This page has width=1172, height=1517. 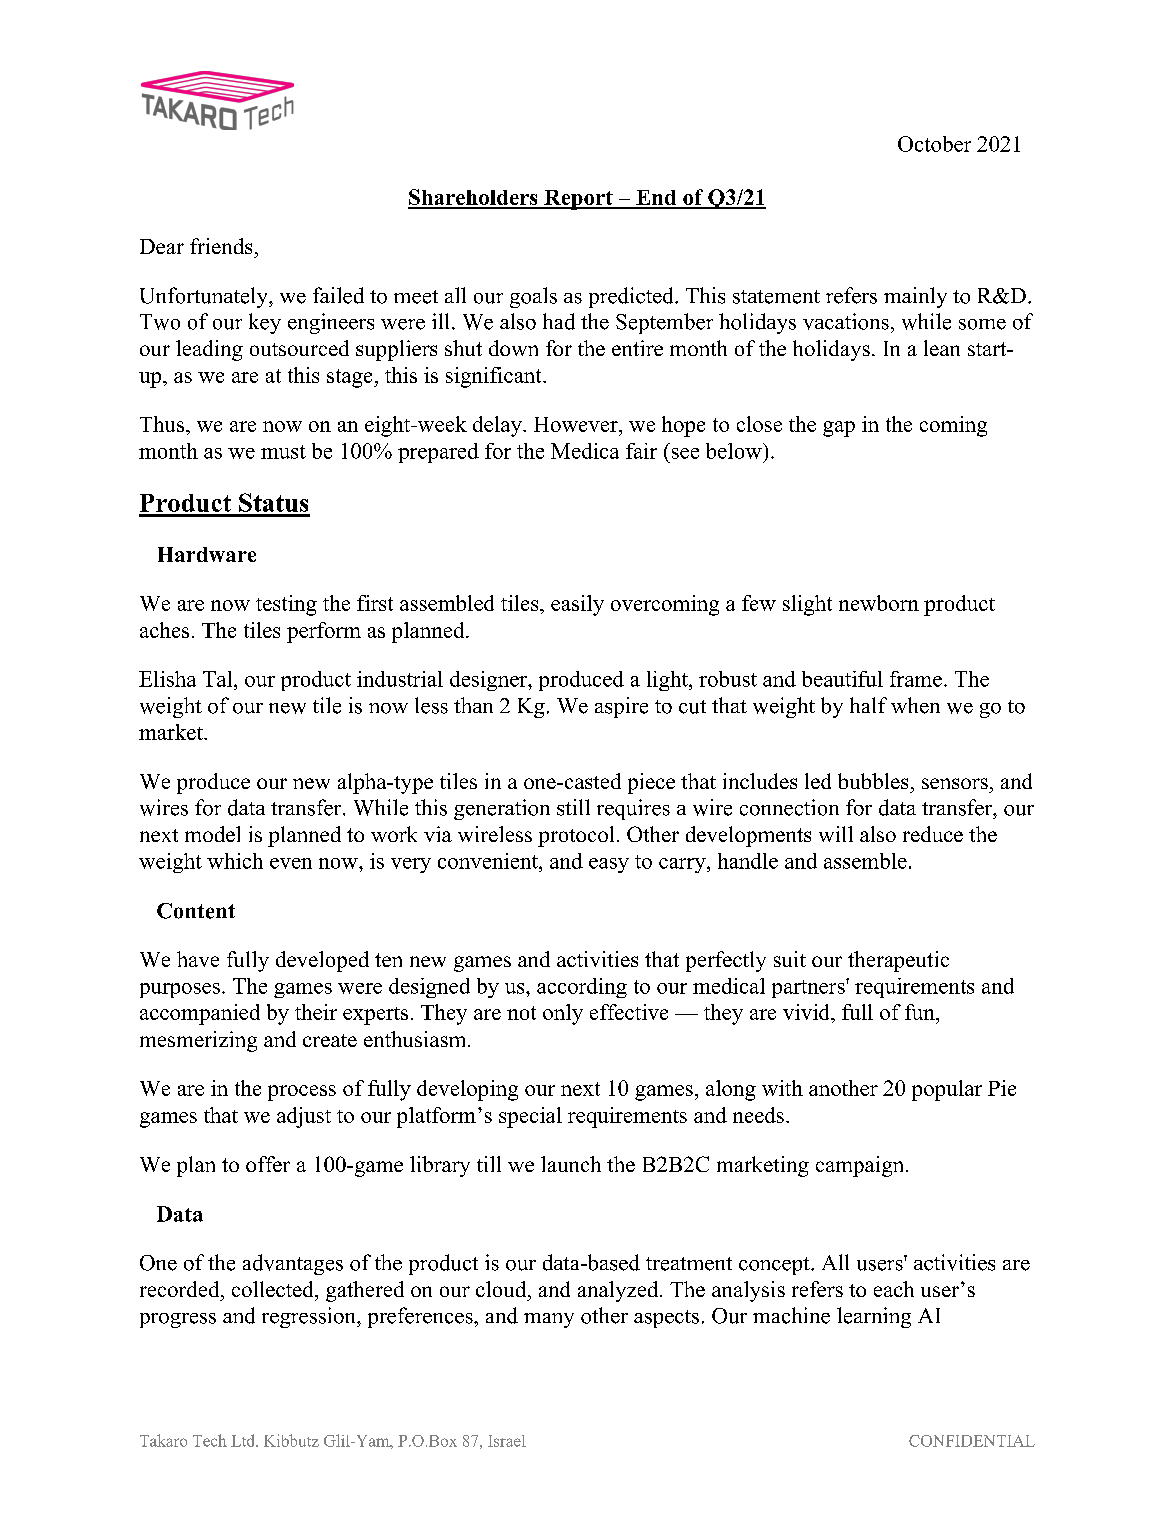 I want to click on friends, so click(x=221, y=246).
